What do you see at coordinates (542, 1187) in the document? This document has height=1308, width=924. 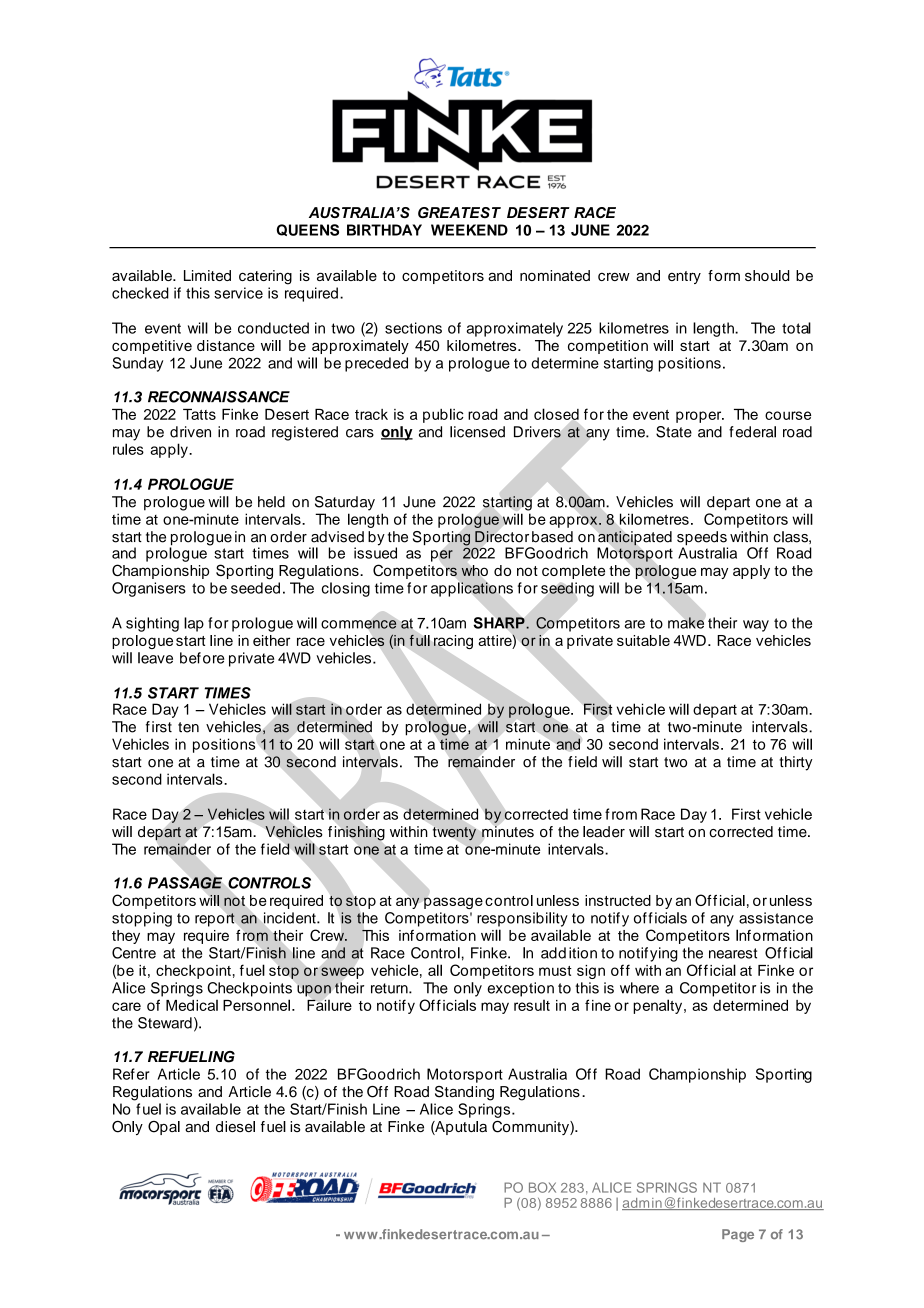 I see `BOX` at bounding box center [542, 1187].
